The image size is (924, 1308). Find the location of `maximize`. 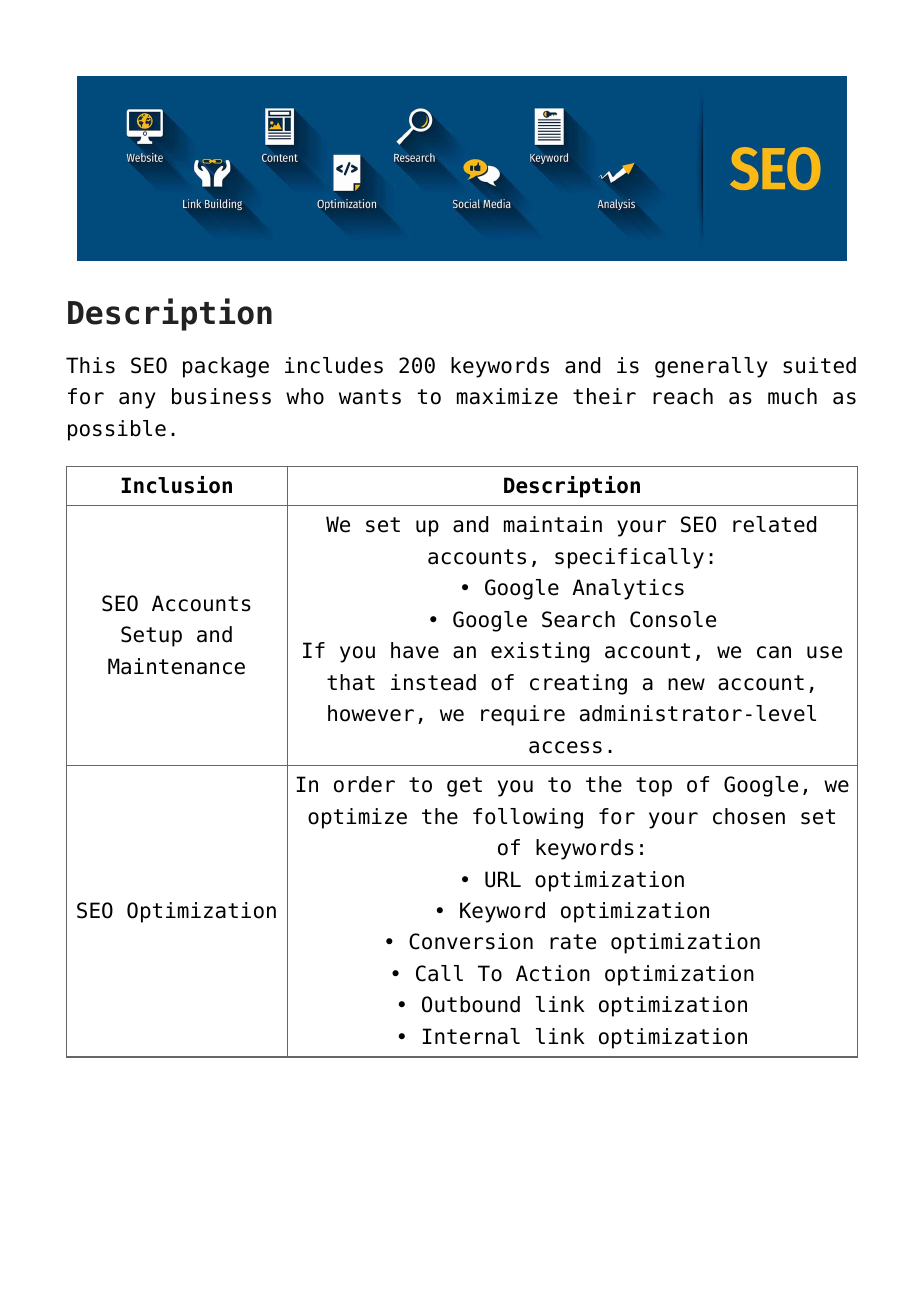

maximize is located at coordinates (507, 396).
